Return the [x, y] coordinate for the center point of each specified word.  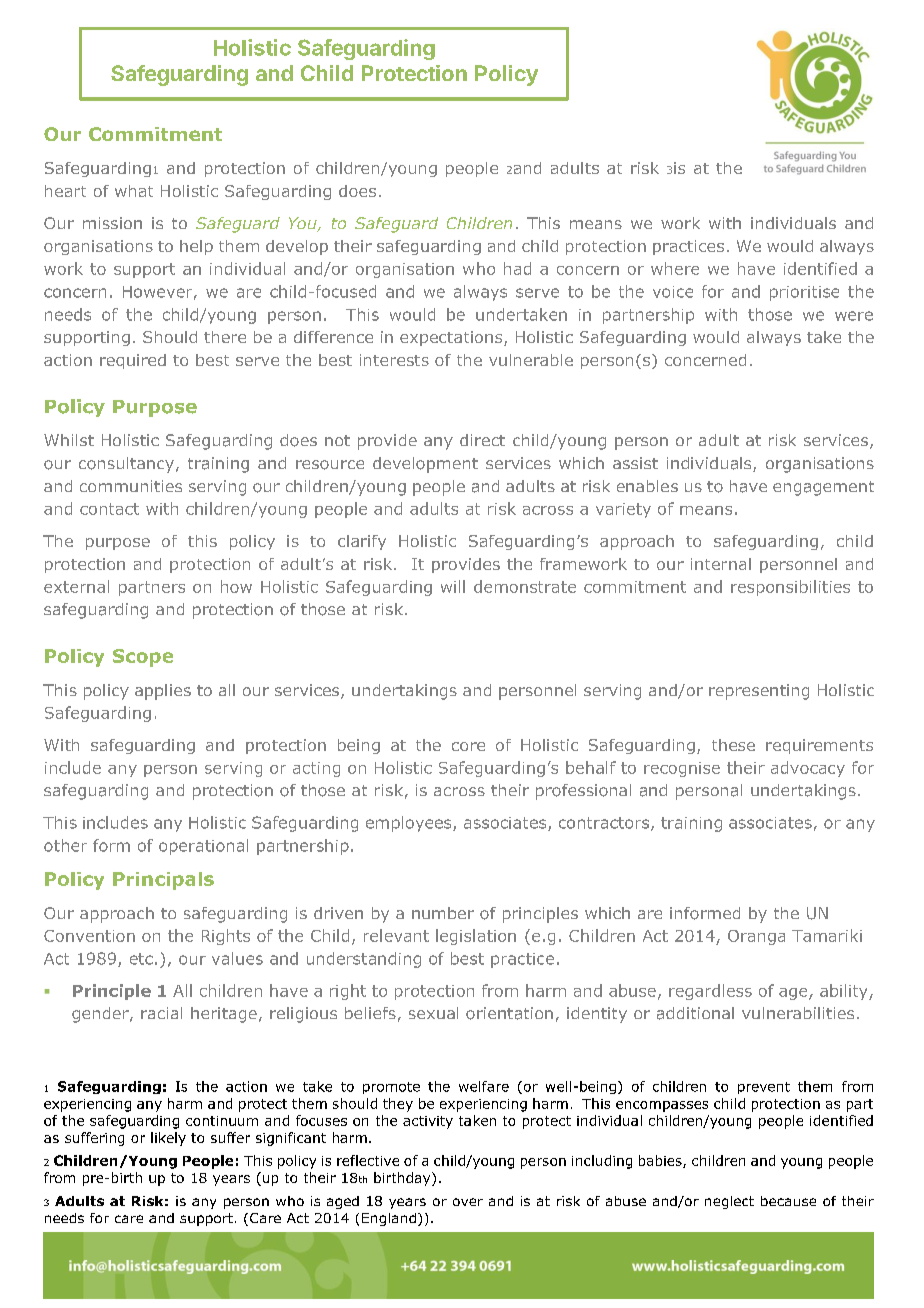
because [788, 1201]
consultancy [126, 465]
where [675, 268]
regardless [710, 992]
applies [163, 692]
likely [168, 1139]
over [468, 1202]
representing [759, 692]
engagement [823, 488]
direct [482, 440]
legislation [476, 937]
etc [141, 959]
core [468, 746]
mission [112, 223]
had [517, 268]
